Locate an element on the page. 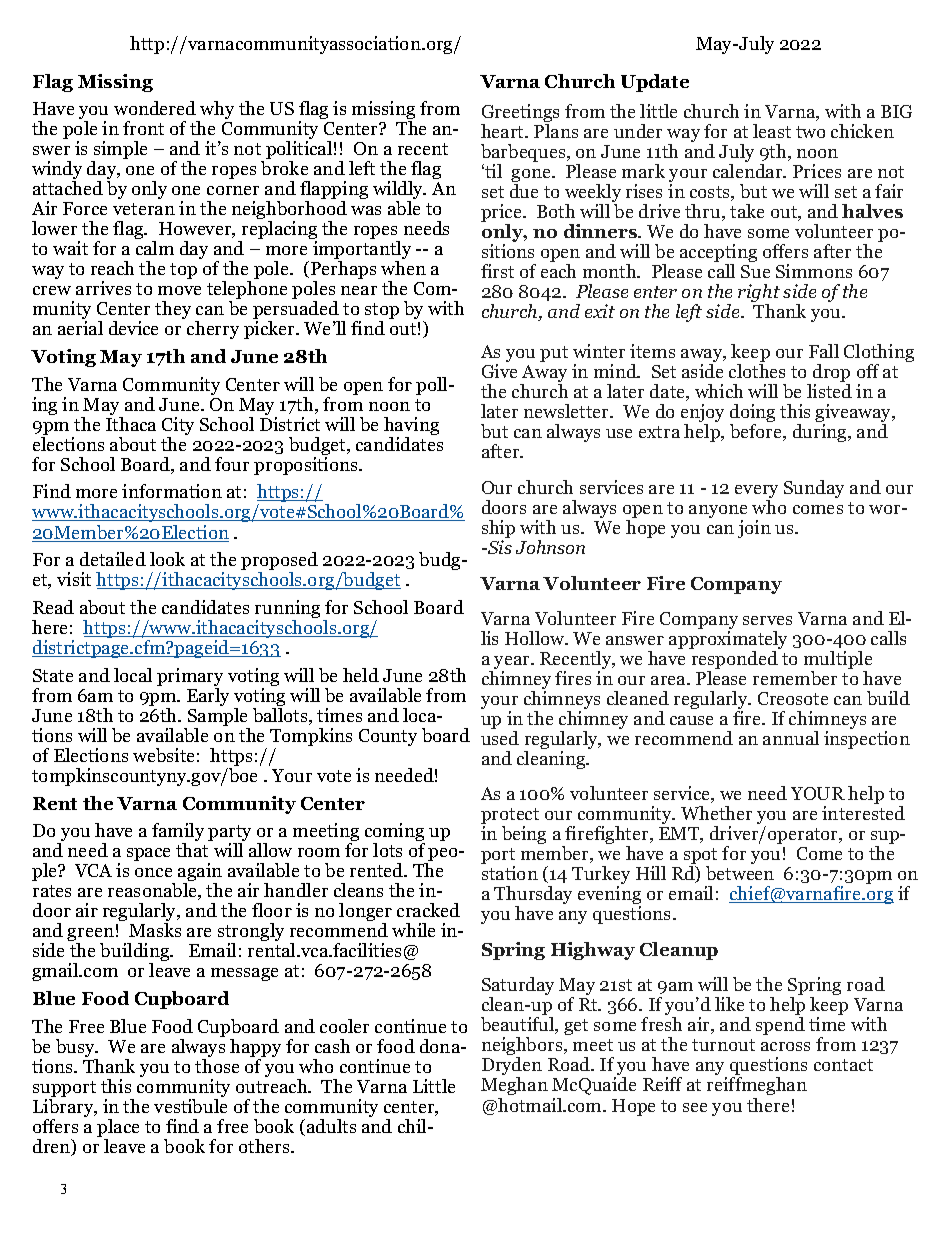 This page has width=952, height=1233. two is located at coordinates (810, 132).
